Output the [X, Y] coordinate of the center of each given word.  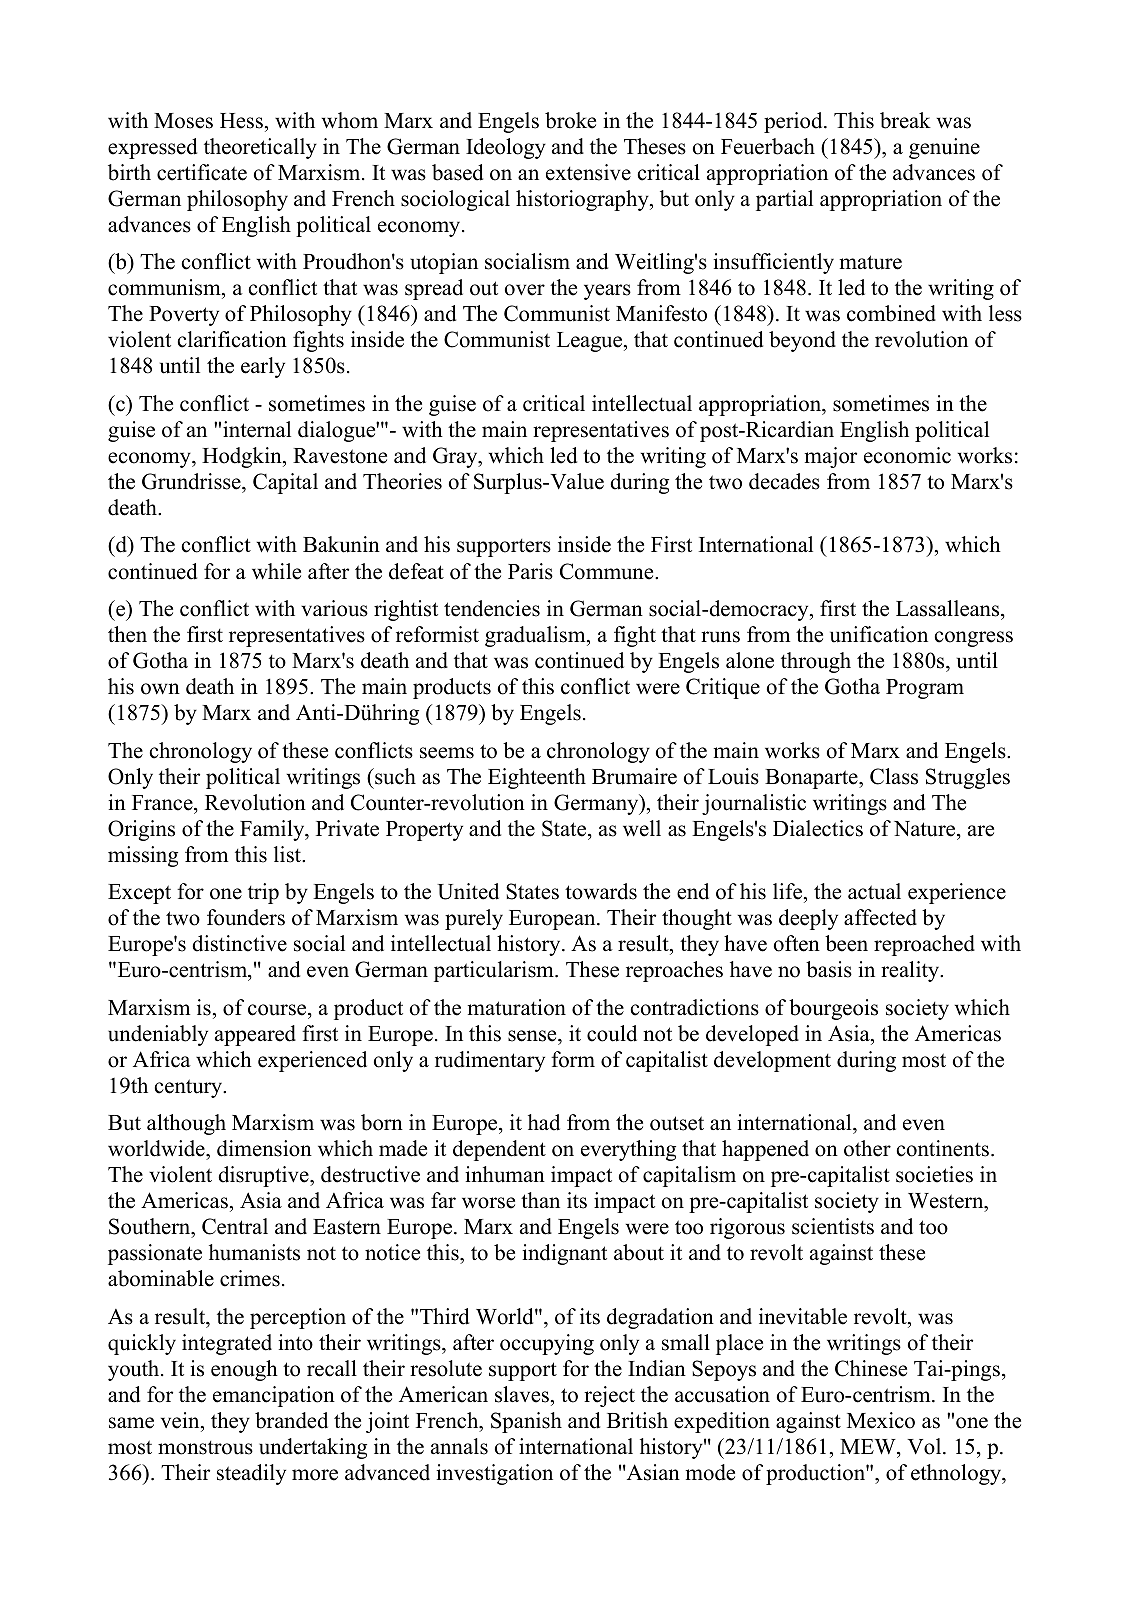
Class [894, 776]
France [163, 803]
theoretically [260, 148]
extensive [588, 172]
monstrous [205, 1448]
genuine [944, 148]
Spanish [526, 1422]
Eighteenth [537, 778]
